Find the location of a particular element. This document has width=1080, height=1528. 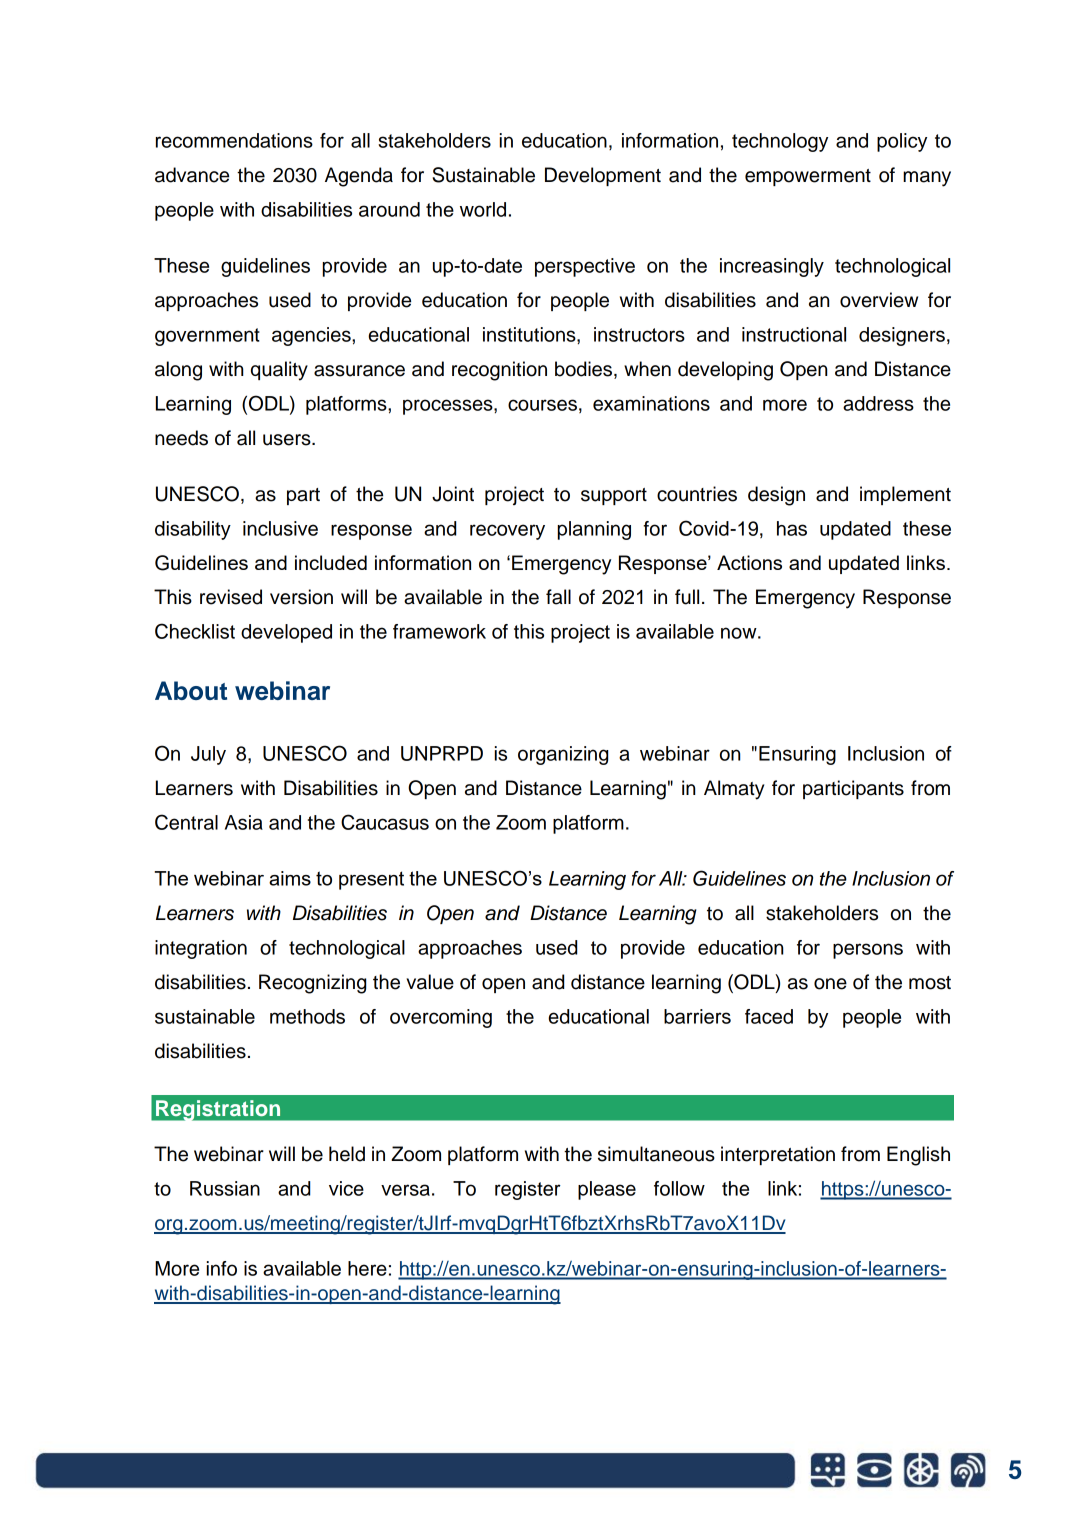

Russian is located at coordinates (225, 1188).
